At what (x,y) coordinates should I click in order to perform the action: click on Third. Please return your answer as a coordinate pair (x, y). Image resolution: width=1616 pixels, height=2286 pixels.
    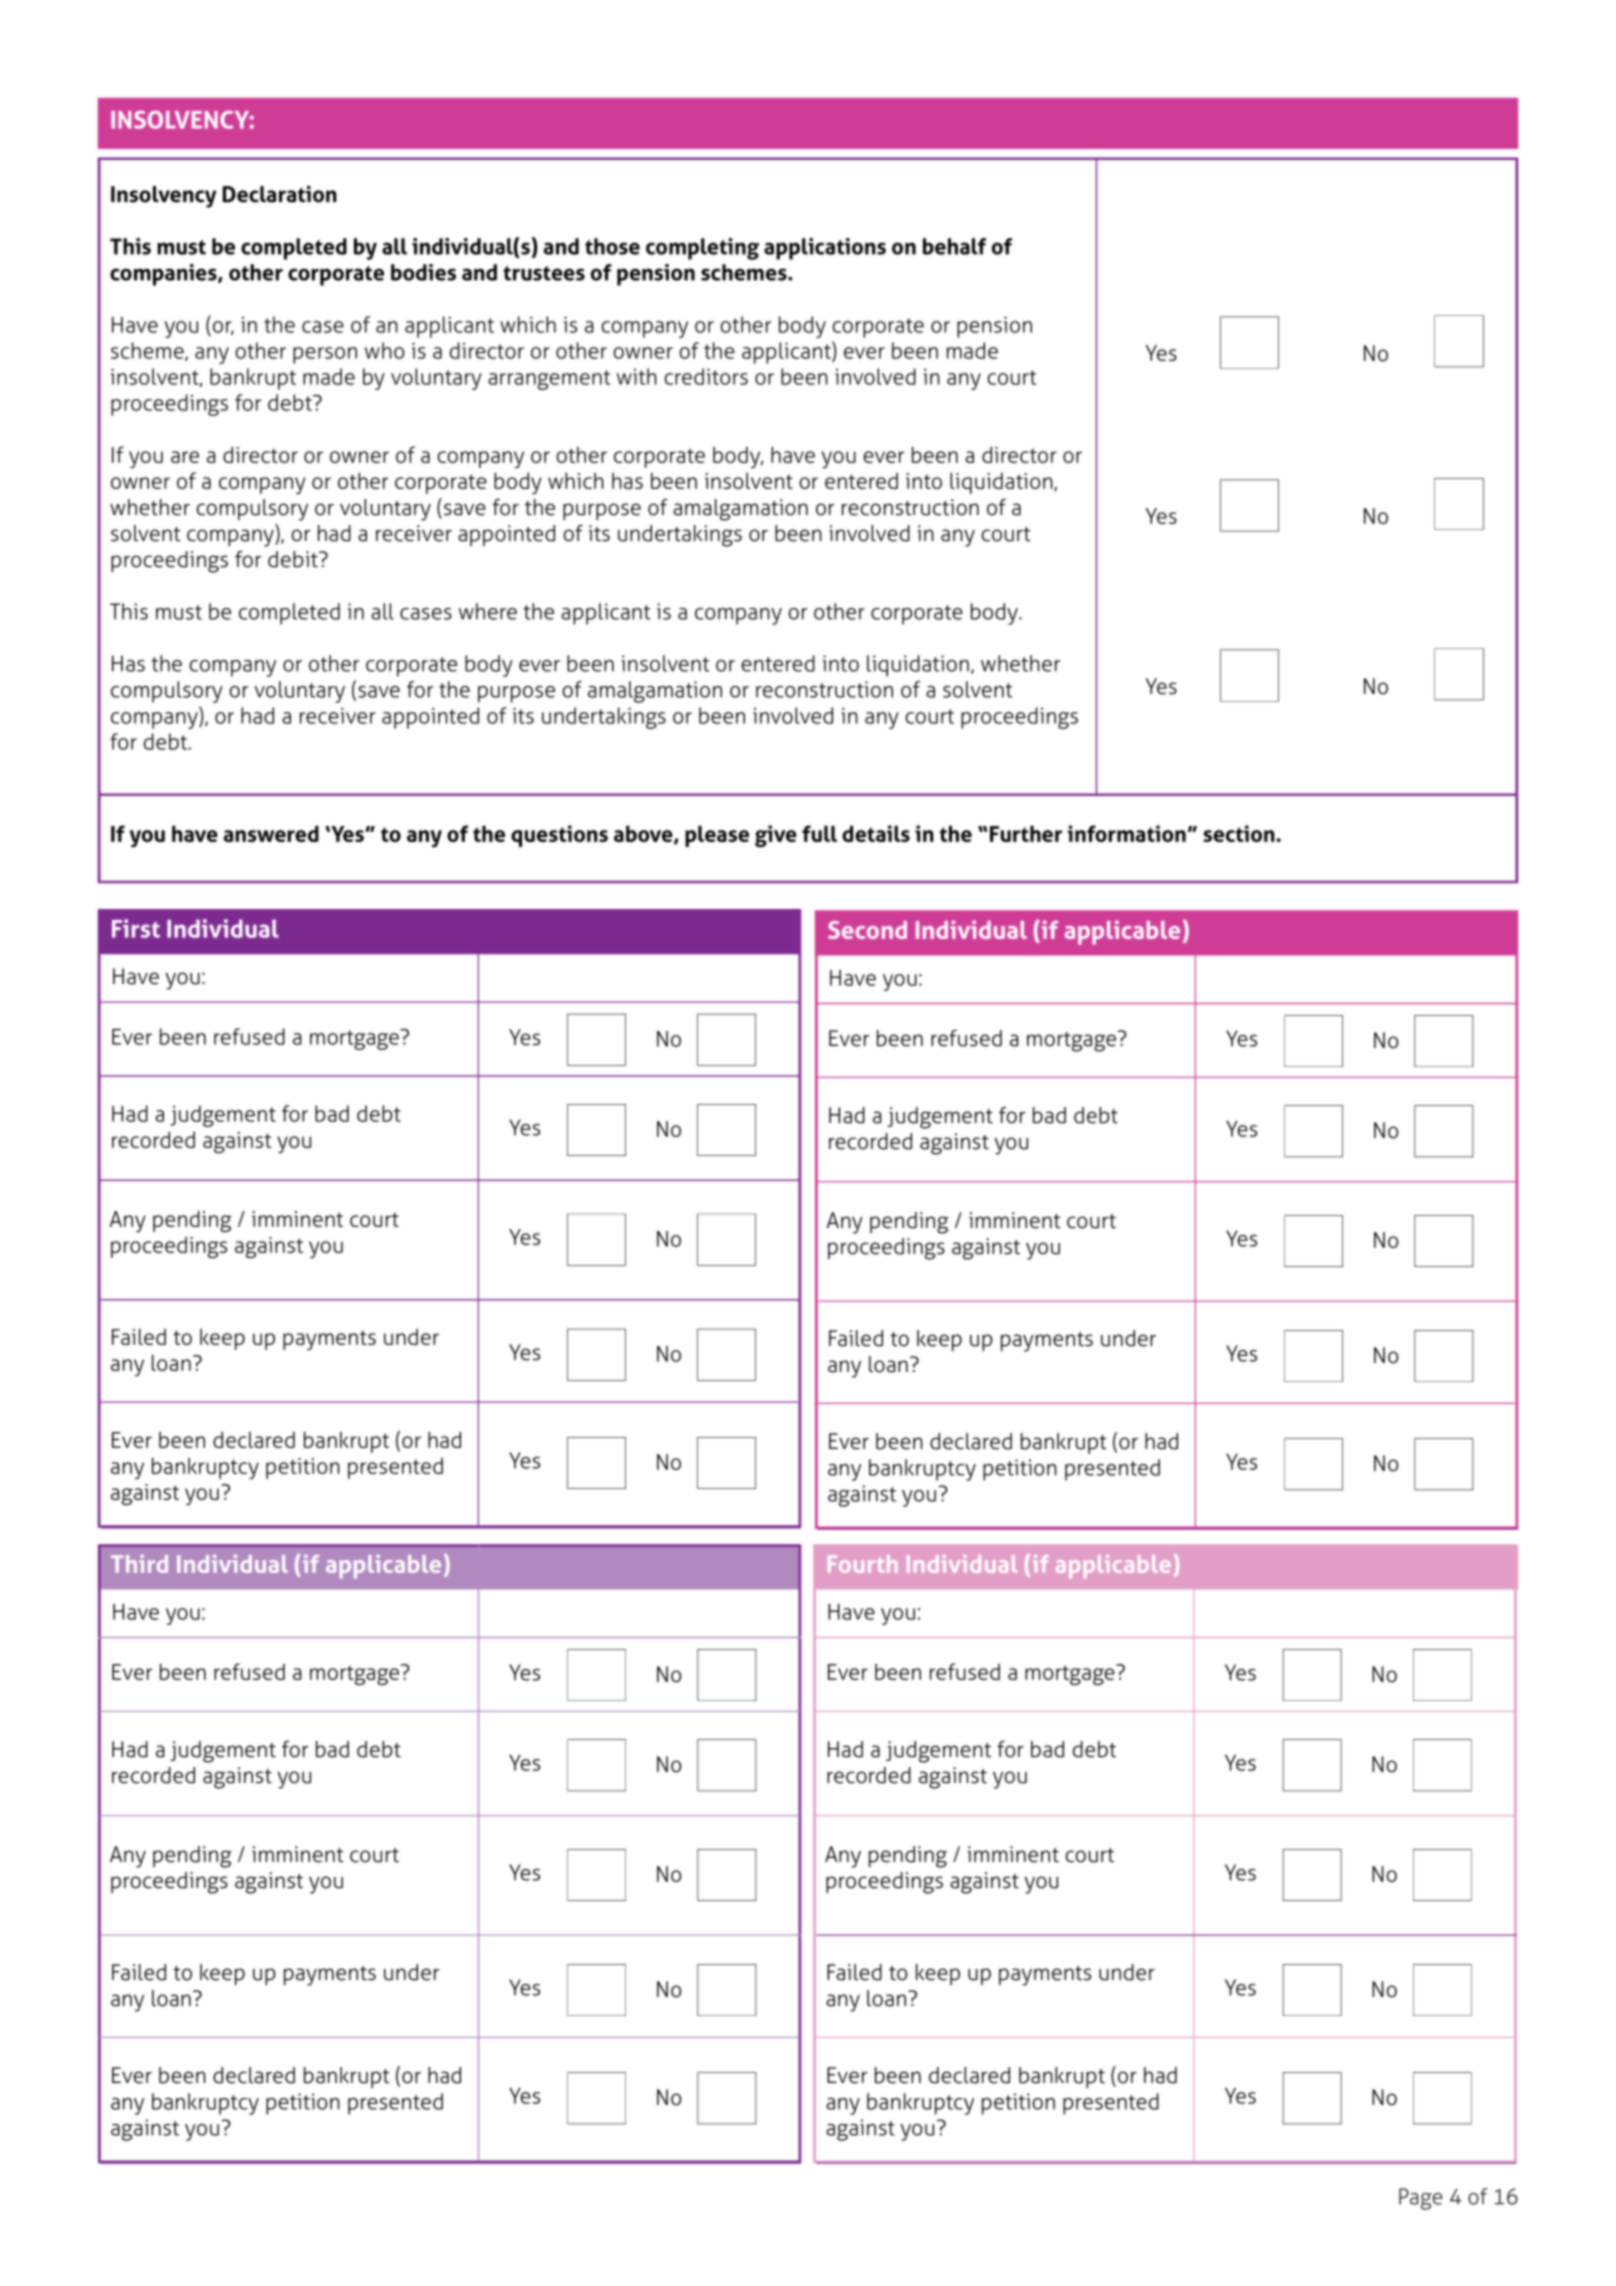
    Looking at the image, I should click on (139, 1564).
